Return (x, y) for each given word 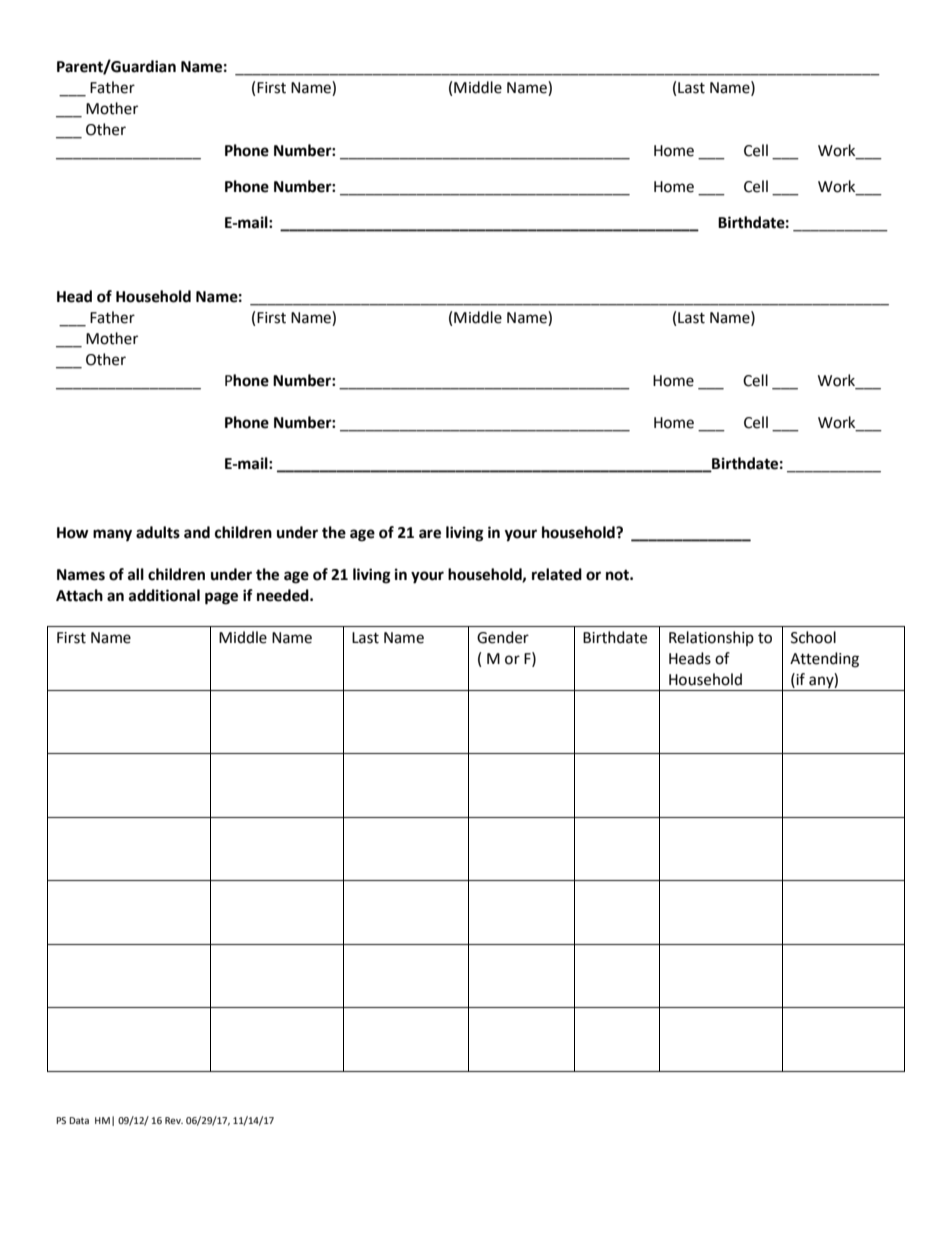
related (557, 574)
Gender (503, 637)
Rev (174, 1120)
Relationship (711, 638)
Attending (824, 660)
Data (79, 1120)
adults (158, 532)
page (221, 598)
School (813, 637)
